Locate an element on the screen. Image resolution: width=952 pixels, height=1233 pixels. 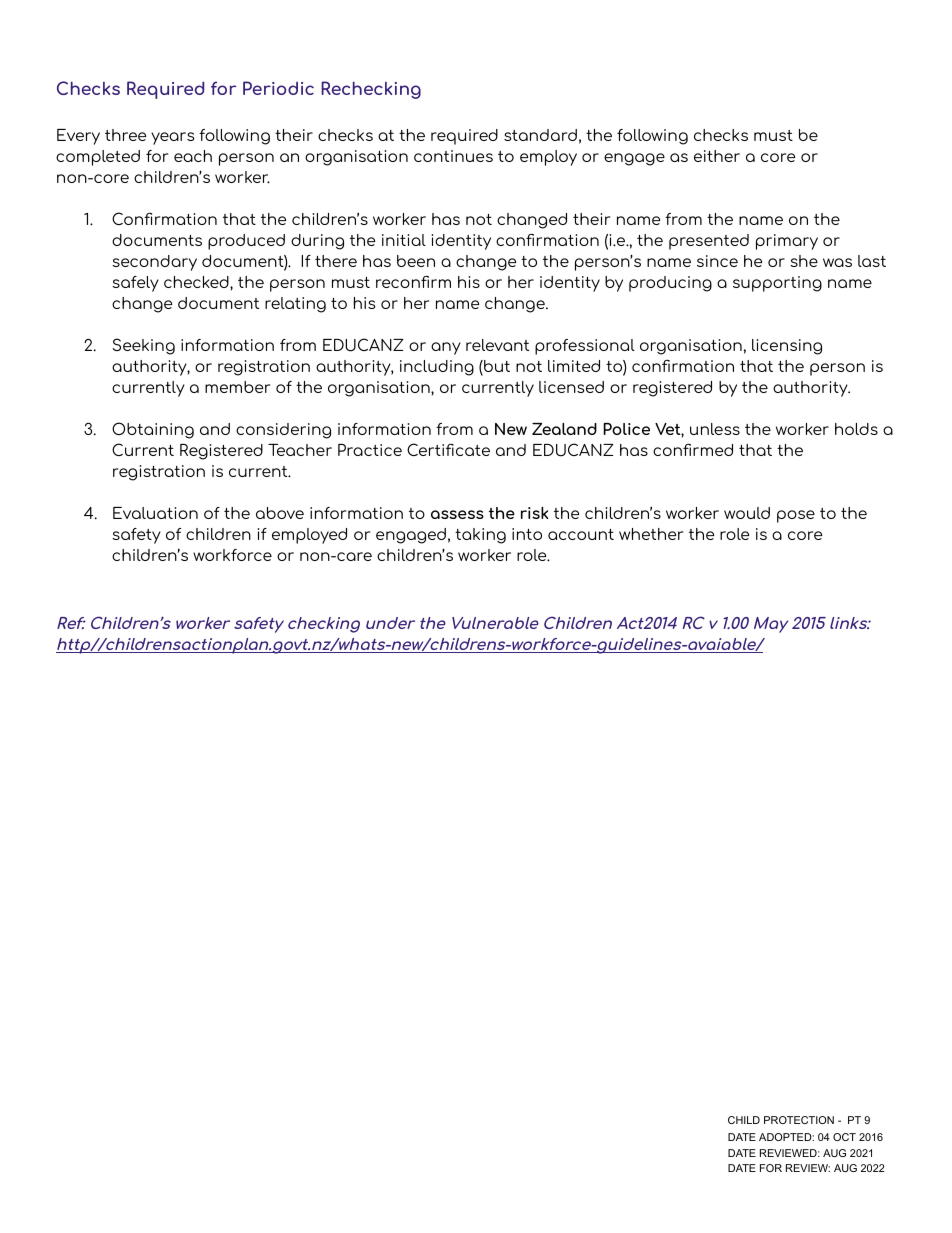
Evaluation is located at coordinates (155, 513).
